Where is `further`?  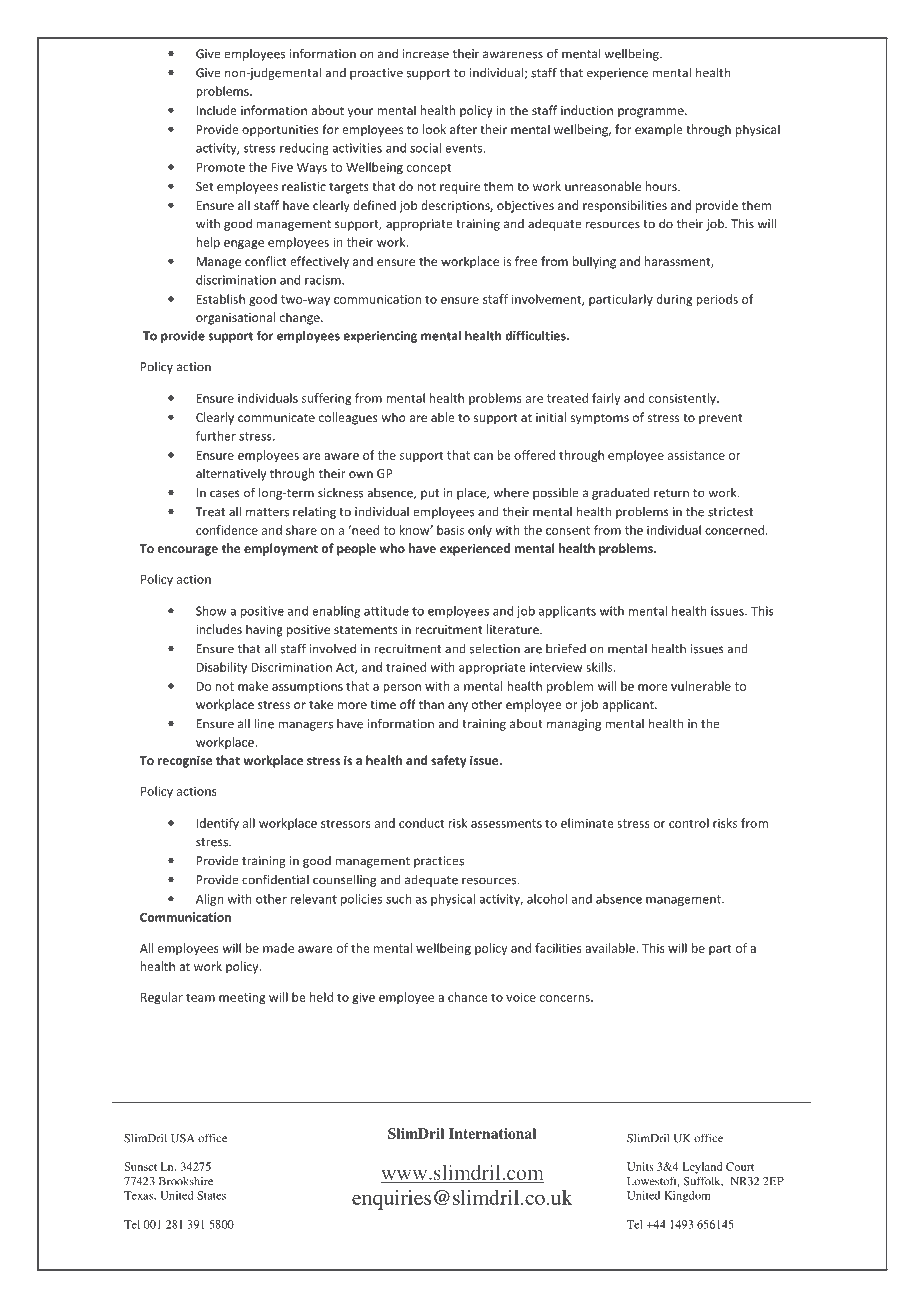
further is located at coordinates (216, 436).
